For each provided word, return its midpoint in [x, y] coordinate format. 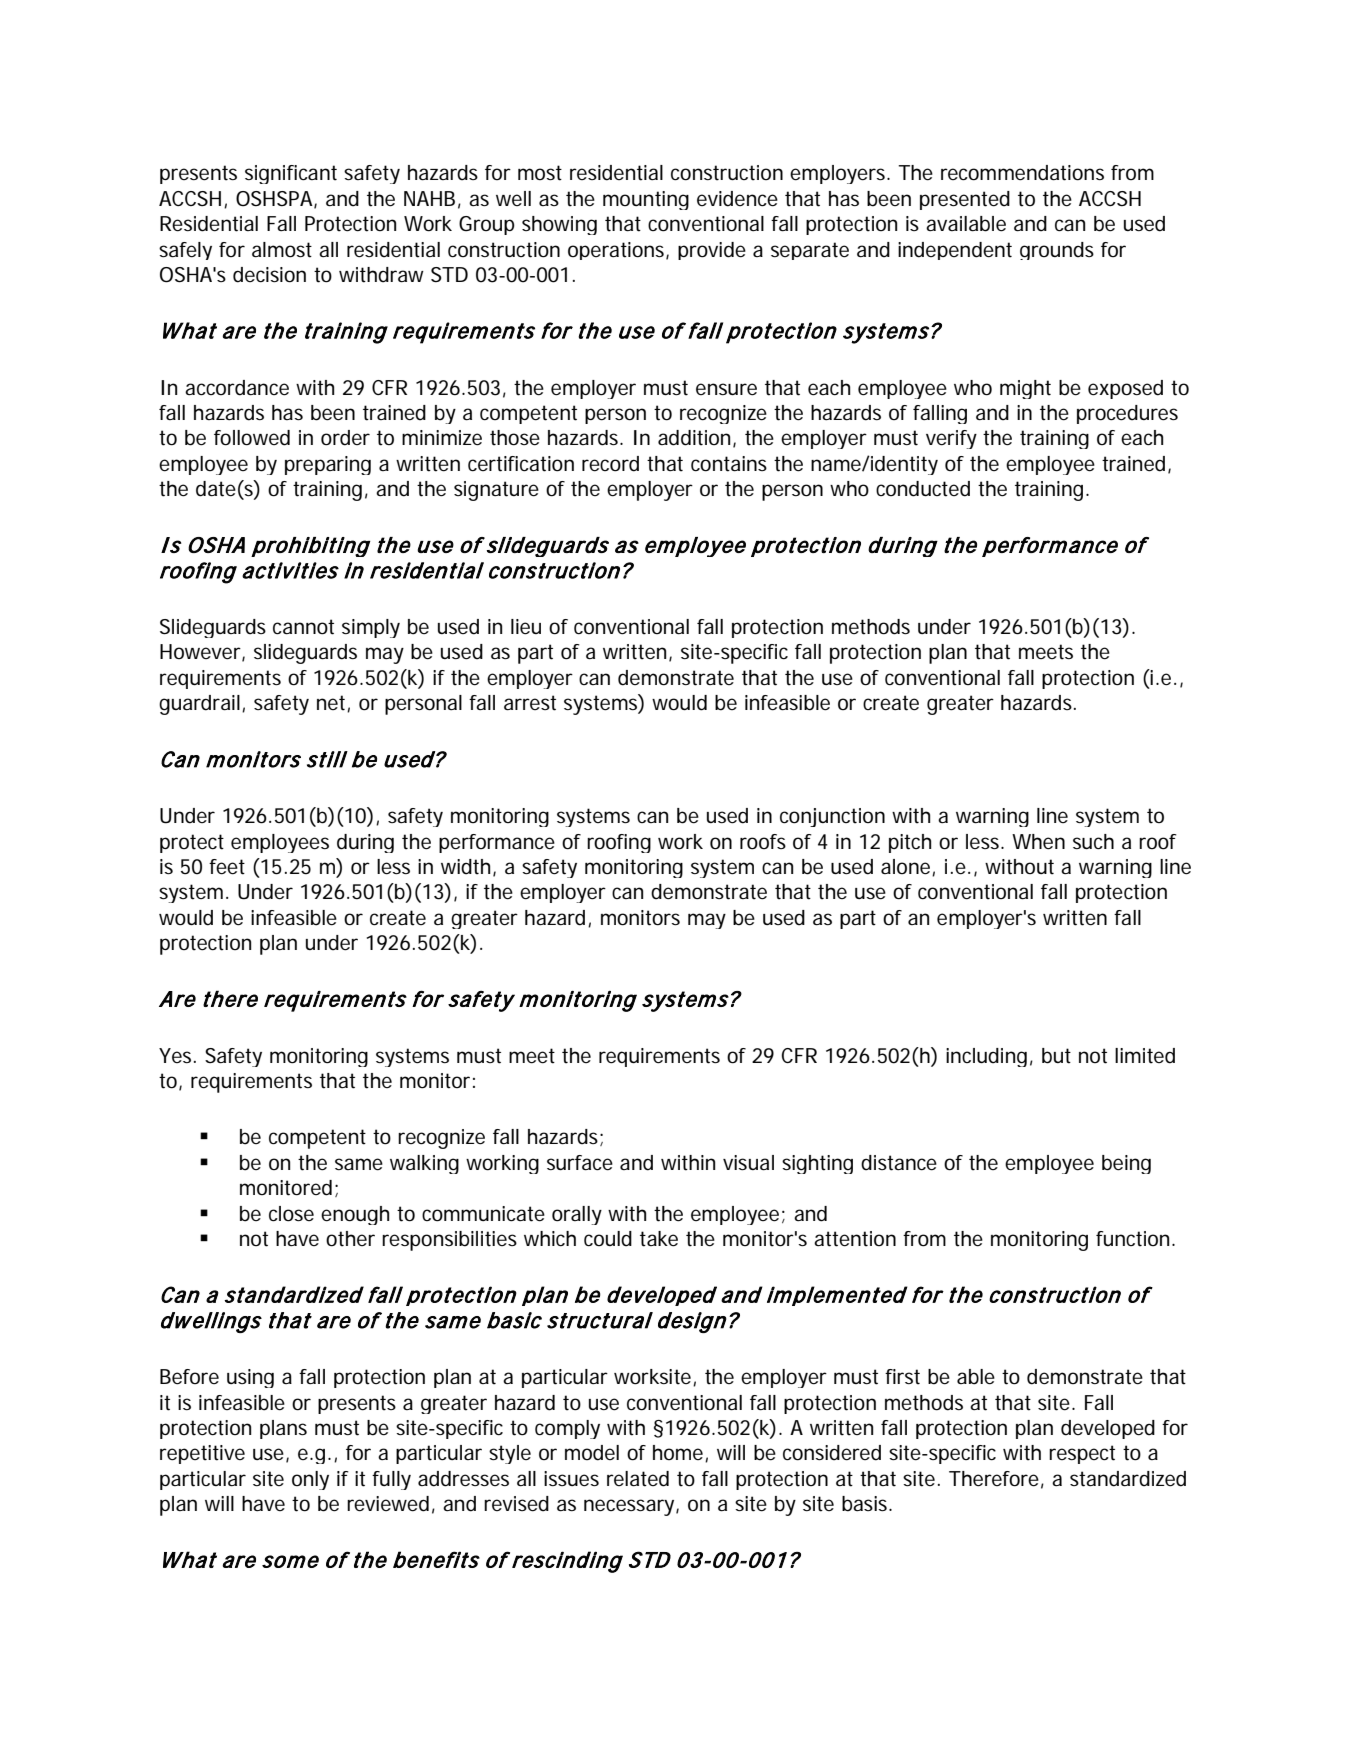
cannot [303, 627]
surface [580, 1163]
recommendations [1022, 173]
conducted [923, 489]
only [310, 1480]
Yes [177, 1055]
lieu [526, 627]
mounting [646, 200]
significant [291, 174]
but [1056, 1056]
